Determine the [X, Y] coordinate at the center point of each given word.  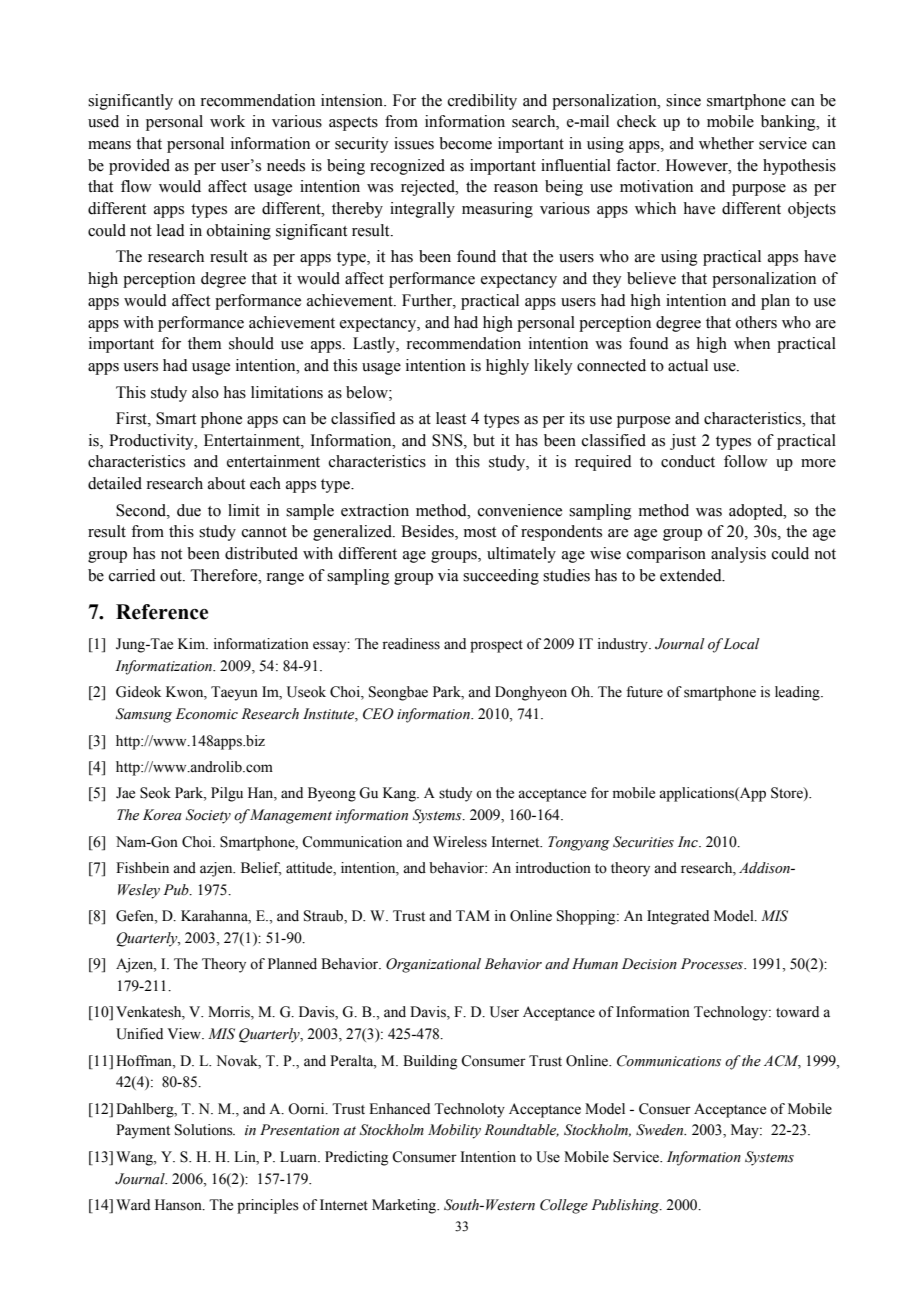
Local [741, 644]
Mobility [454, 1131]
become [465, 143]
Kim [193, 643]
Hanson [179, 1205]
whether [726, 143]
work [227, 121]
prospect [496, 646]
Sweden [661, 1130]
